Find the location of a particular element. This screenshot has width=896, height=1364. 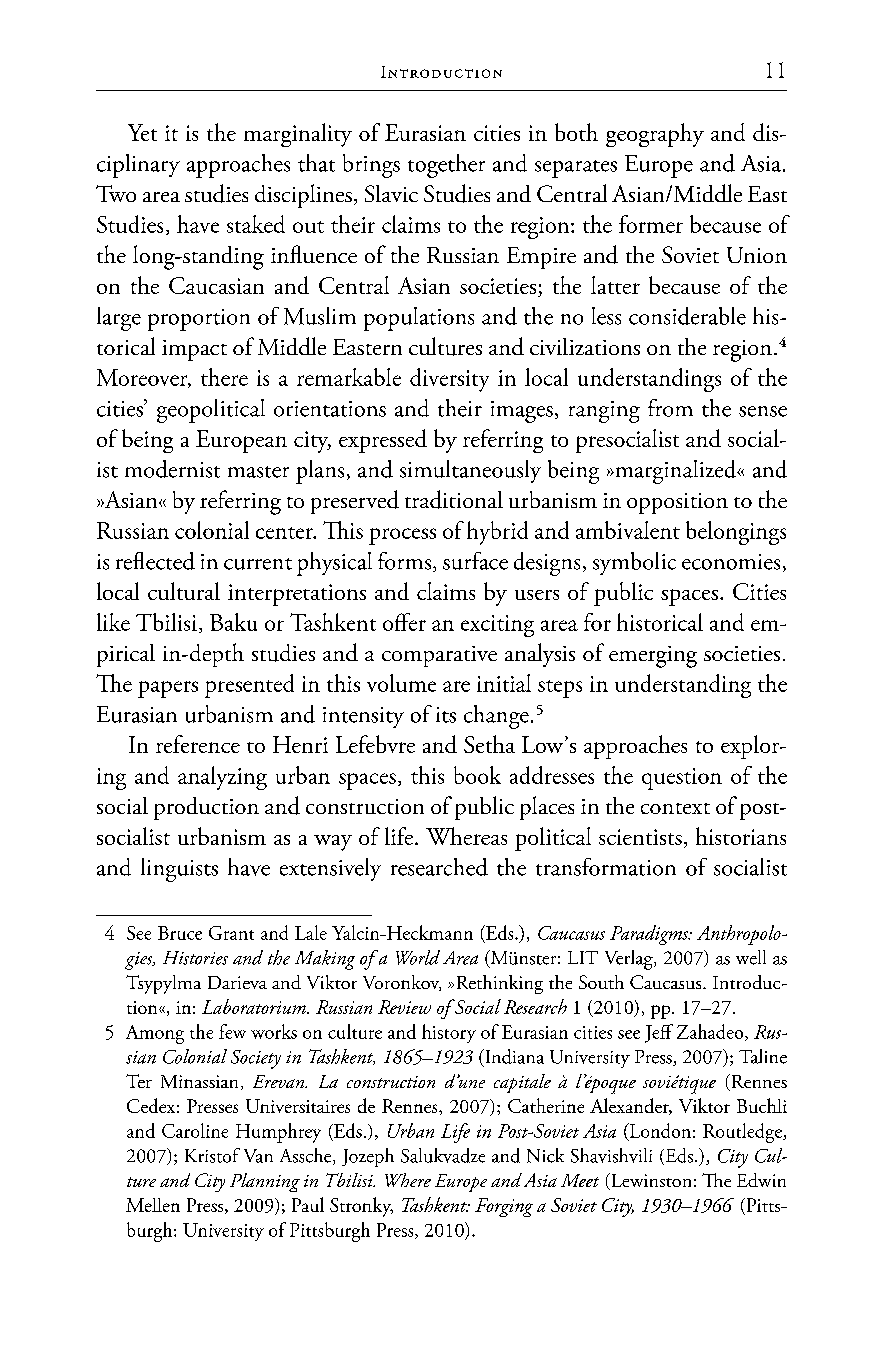

London is located at coordinates (659, 1131).
